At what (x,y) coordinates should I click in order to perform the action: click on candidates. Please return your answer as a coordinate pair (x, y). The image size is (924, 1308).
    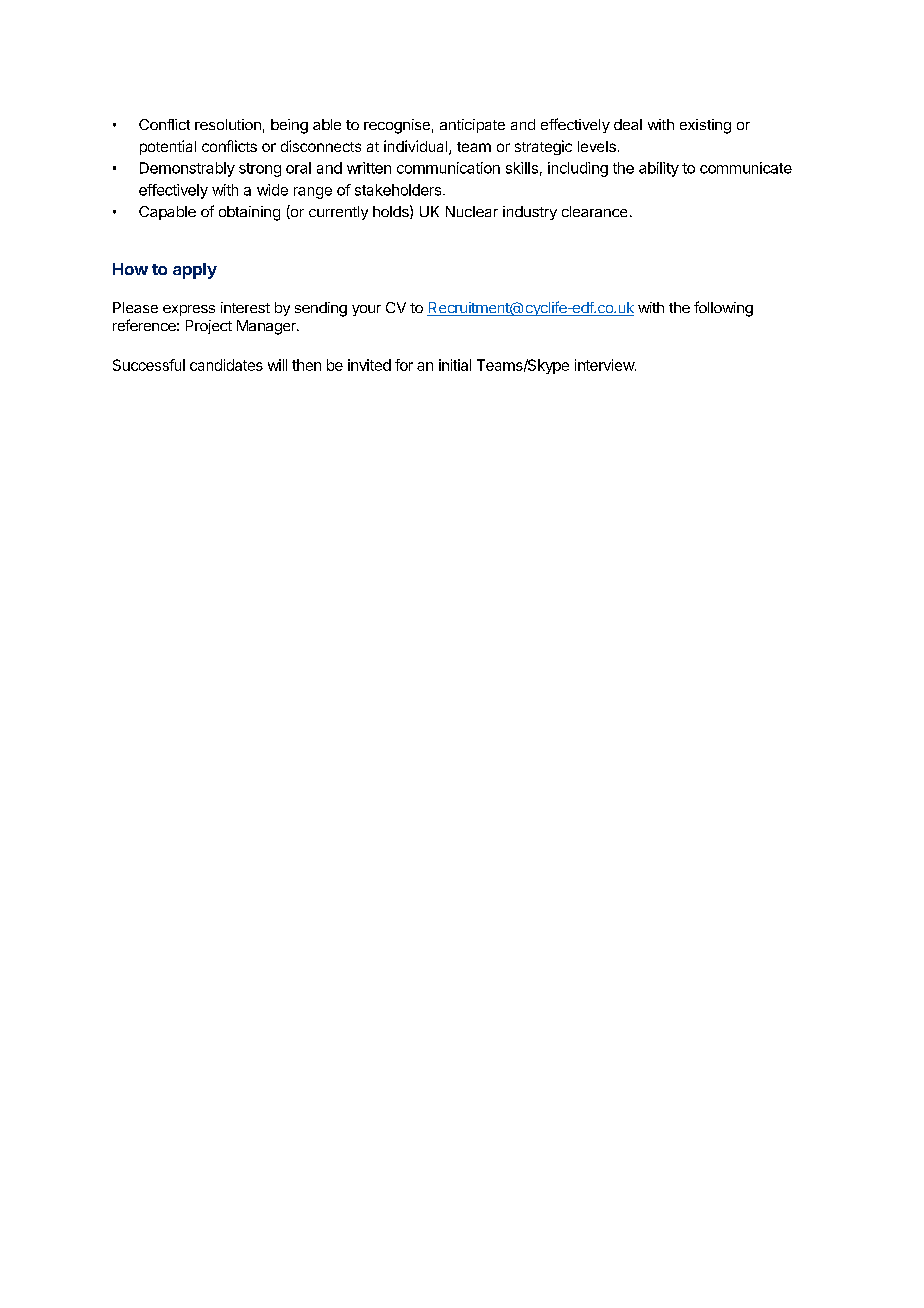
    Looking at the image, I should click on (226, 365).
